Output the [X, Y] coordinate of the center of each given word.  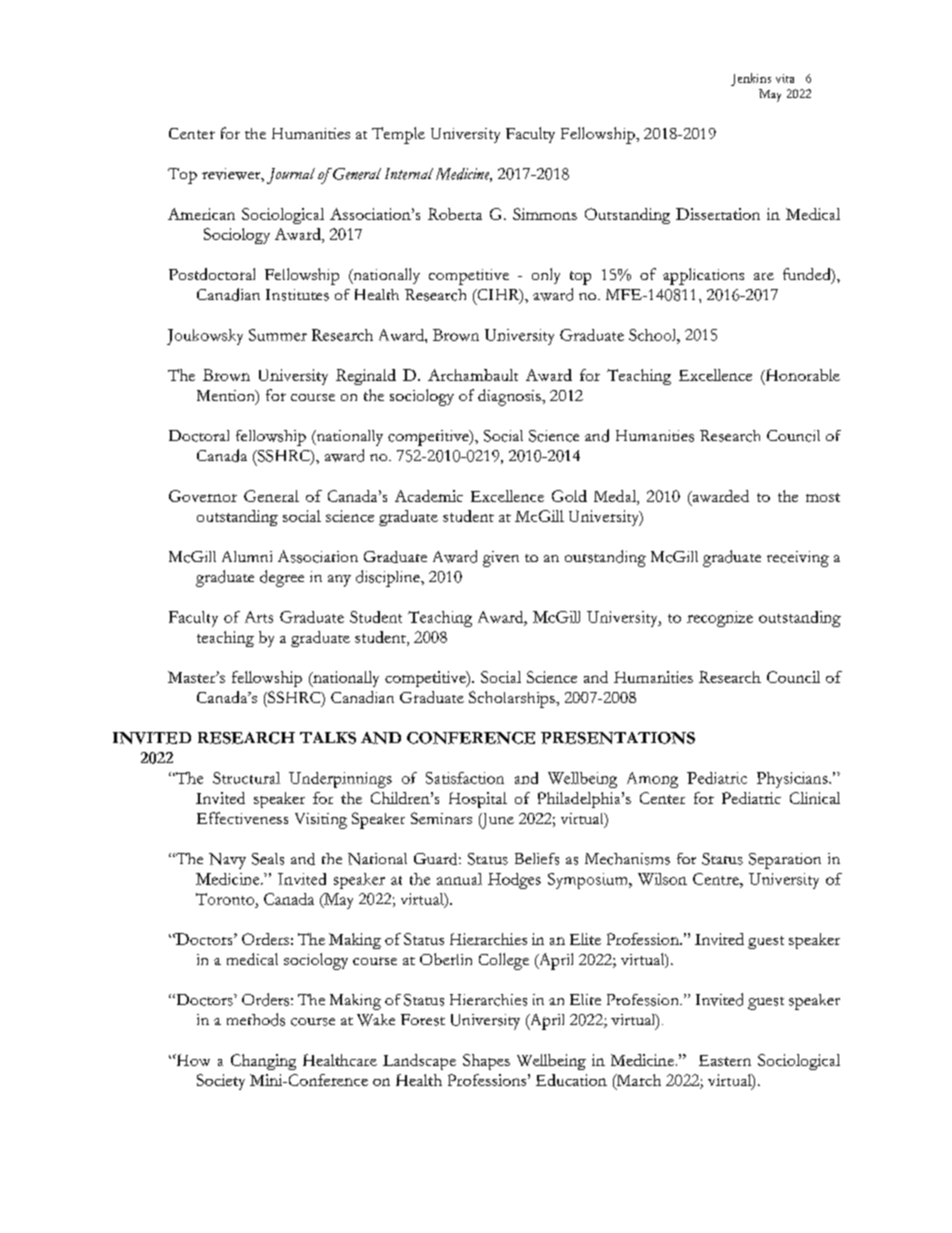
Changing [263, 1062]
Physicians [793, 780]
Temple [398, 135]
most [823, 497]
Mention [227, 397]
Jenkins [751, 79]
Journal [291, 176]
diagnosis [510, 397]
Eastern [725, 1060]
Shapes [486, 1062]
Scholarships [513, 699]
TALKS [328, 738]
